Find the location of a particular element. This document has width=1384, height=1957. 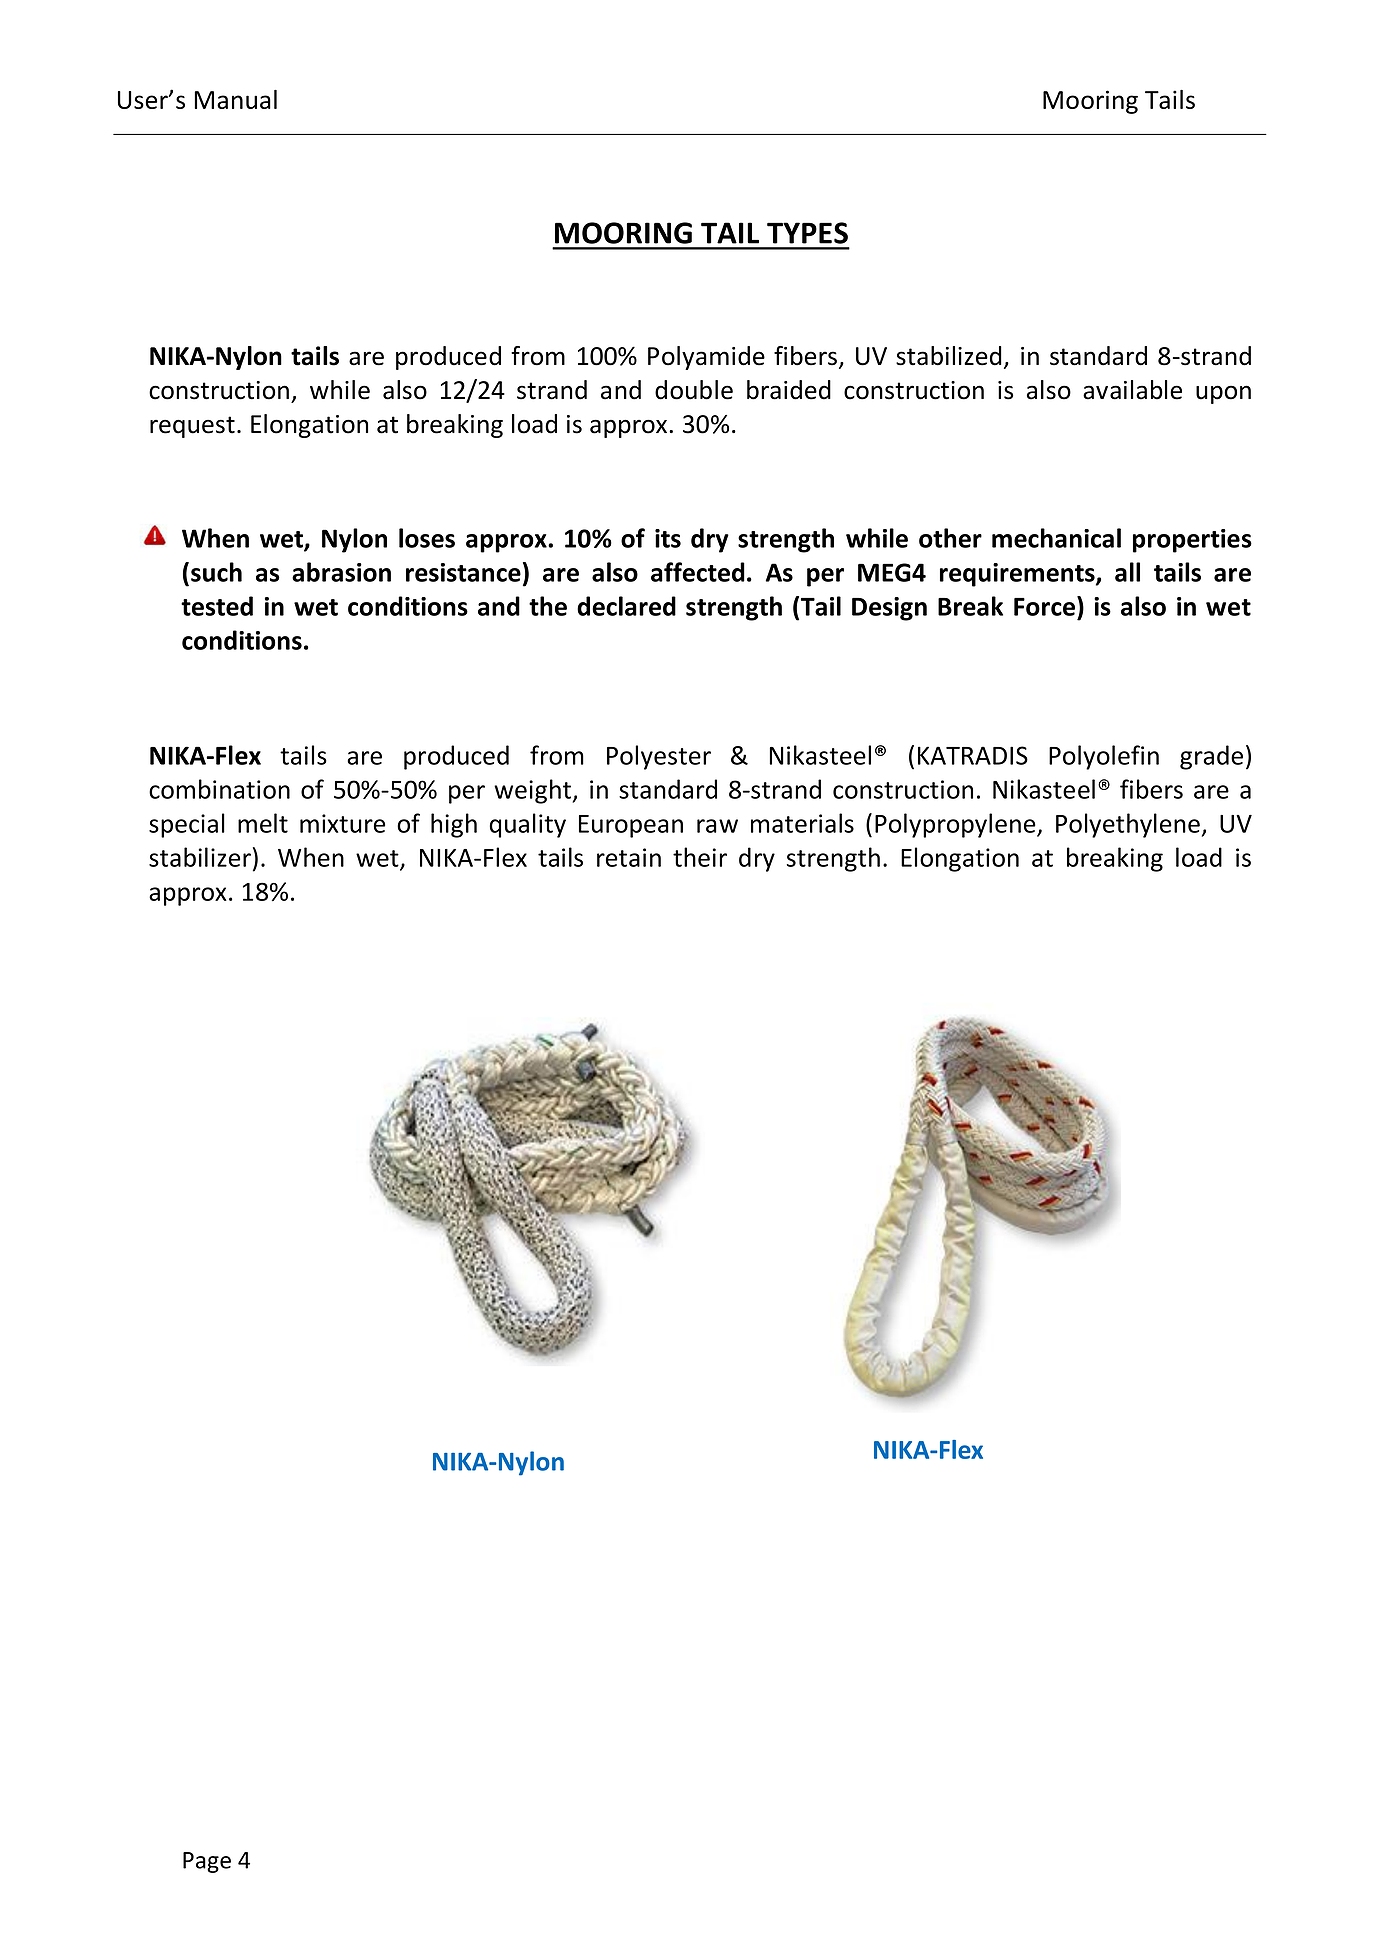

mixture is located at coordinates (342, 823).
